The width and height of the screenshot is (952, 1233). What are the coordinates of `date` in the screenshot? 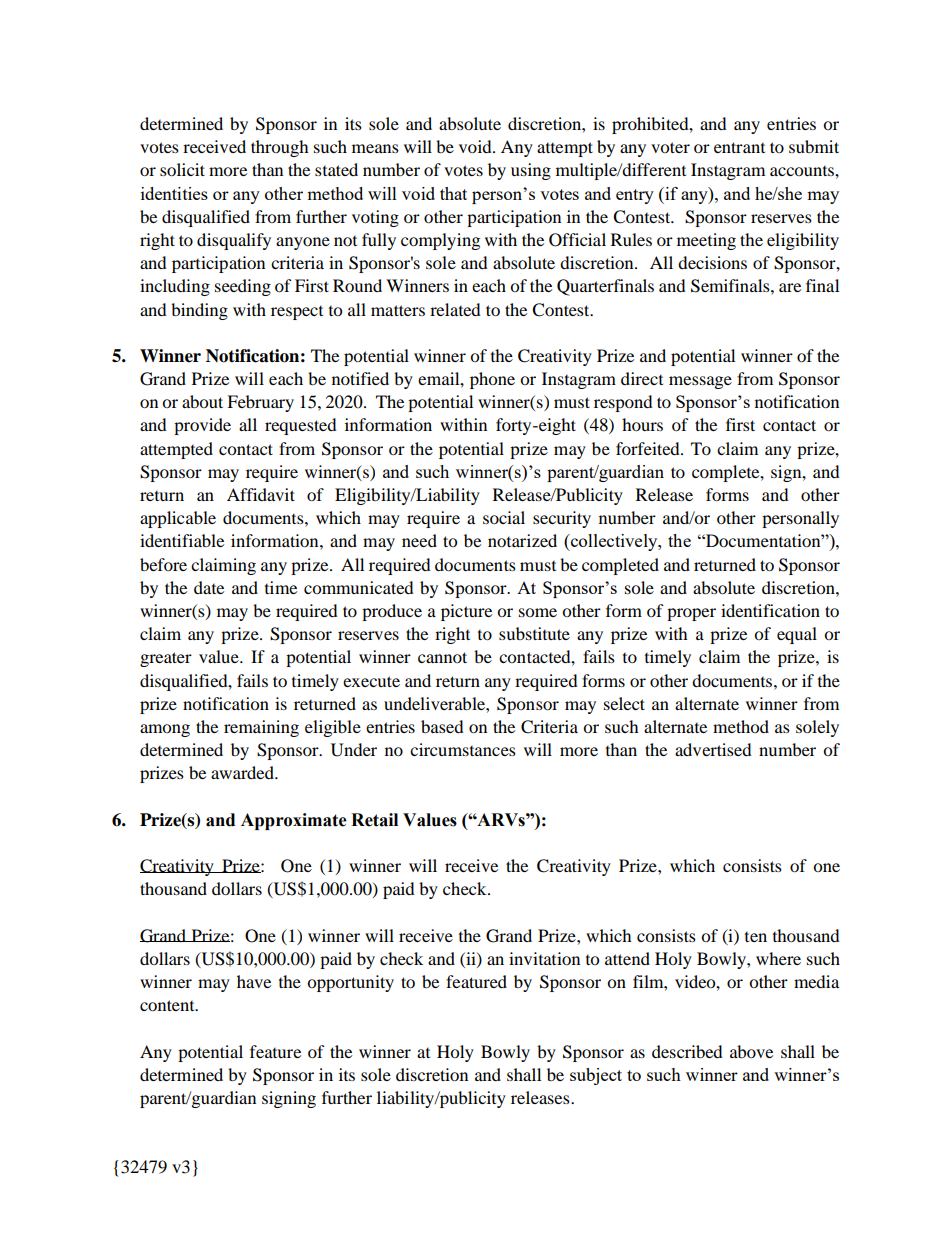 It's located at (209, 587).
